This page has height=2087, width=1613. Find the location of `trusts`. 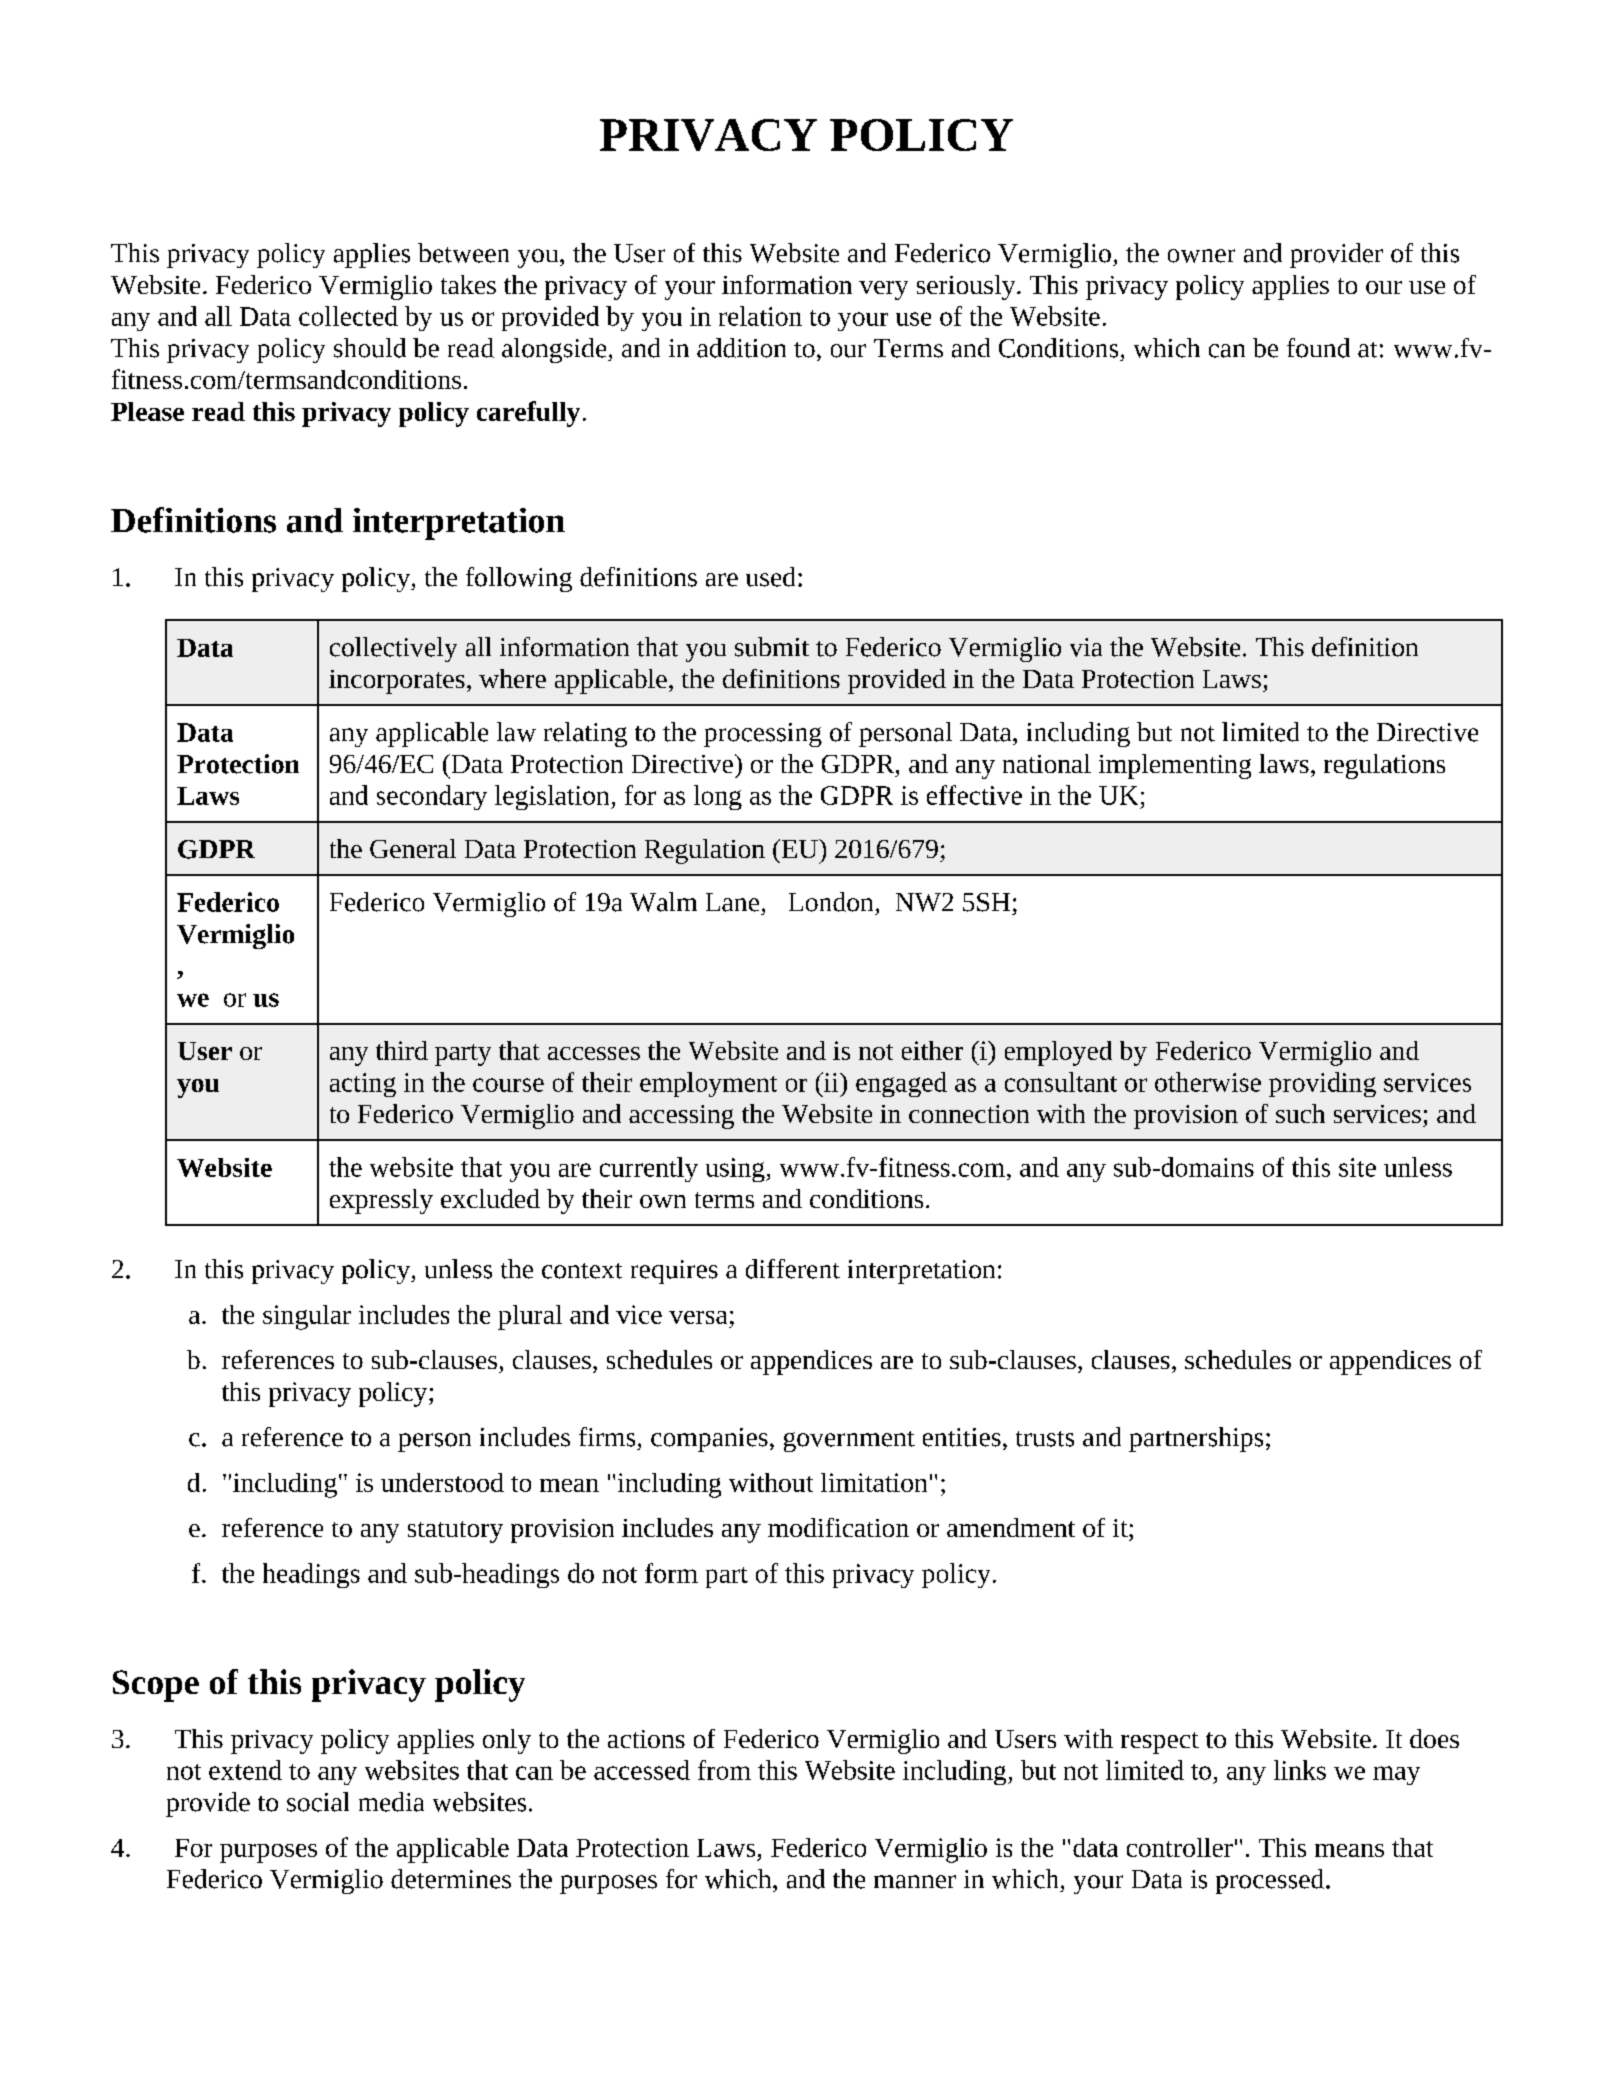

trusts is located at coordinates (1045, 1439).
